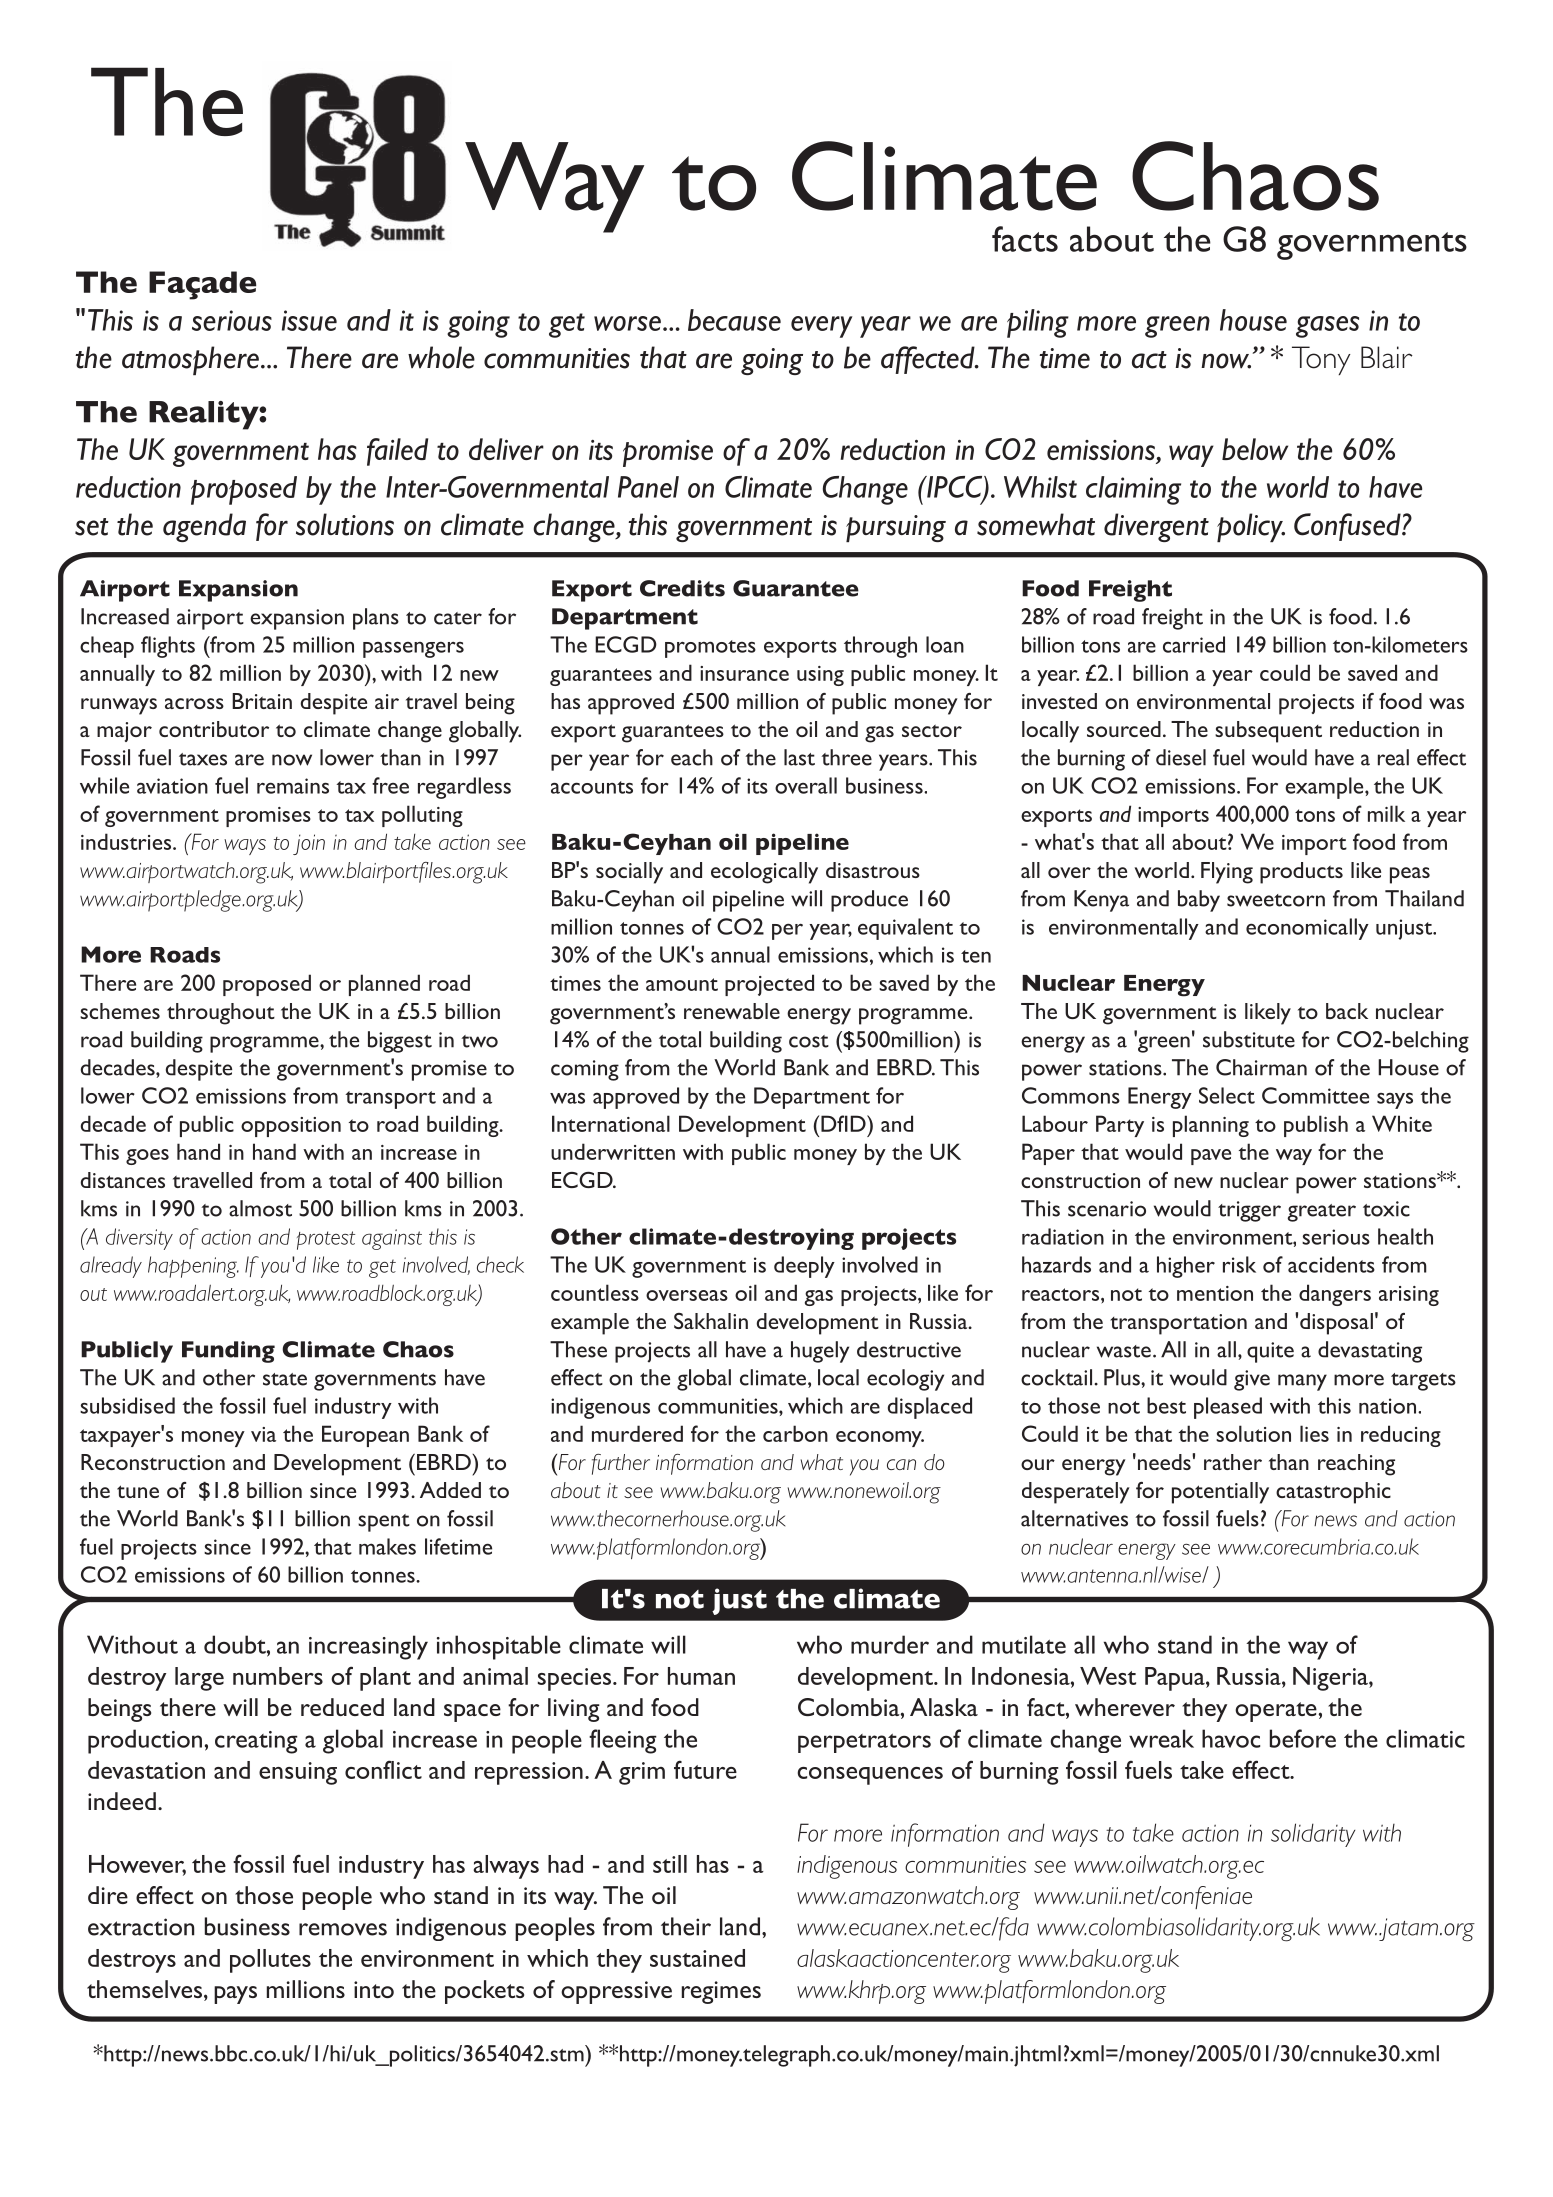 Image resolution: width=1553 pixels, height=2197 pixels. Describe the element at coordinates (270, 1961) in the screenshot. I see `pollutes` at that location.
